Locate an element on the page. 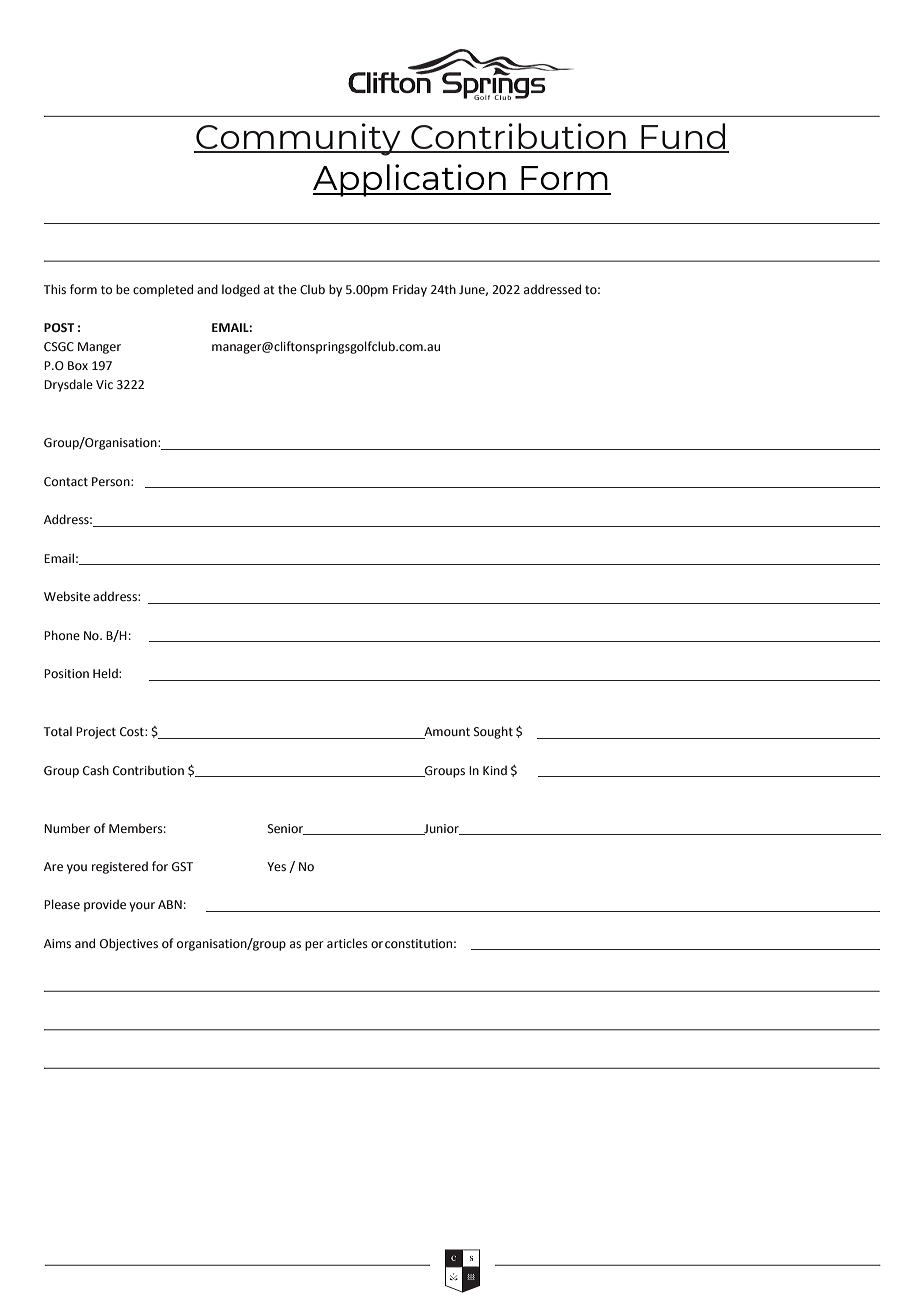 The height and width of the image is (1307, 924). the is located at coordinates (287, 289).
